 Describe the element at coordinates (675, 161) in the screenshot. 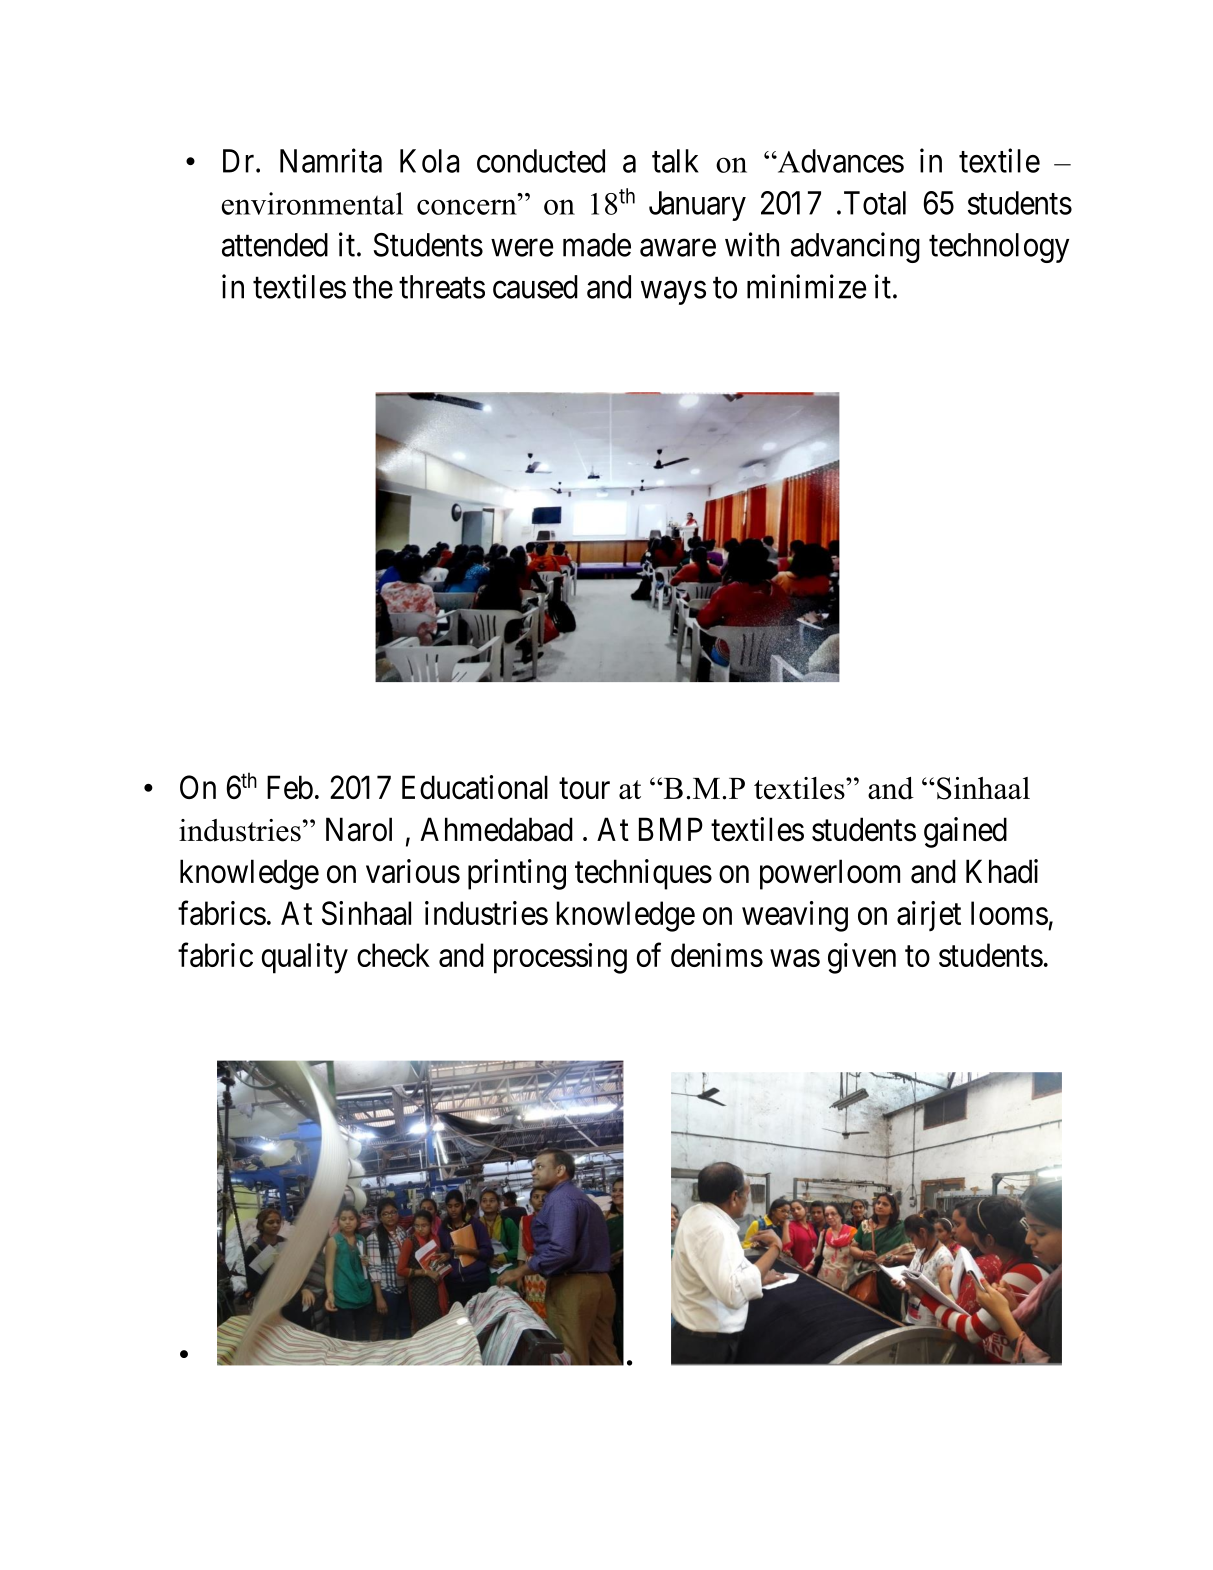

I see `talk` at that location.
